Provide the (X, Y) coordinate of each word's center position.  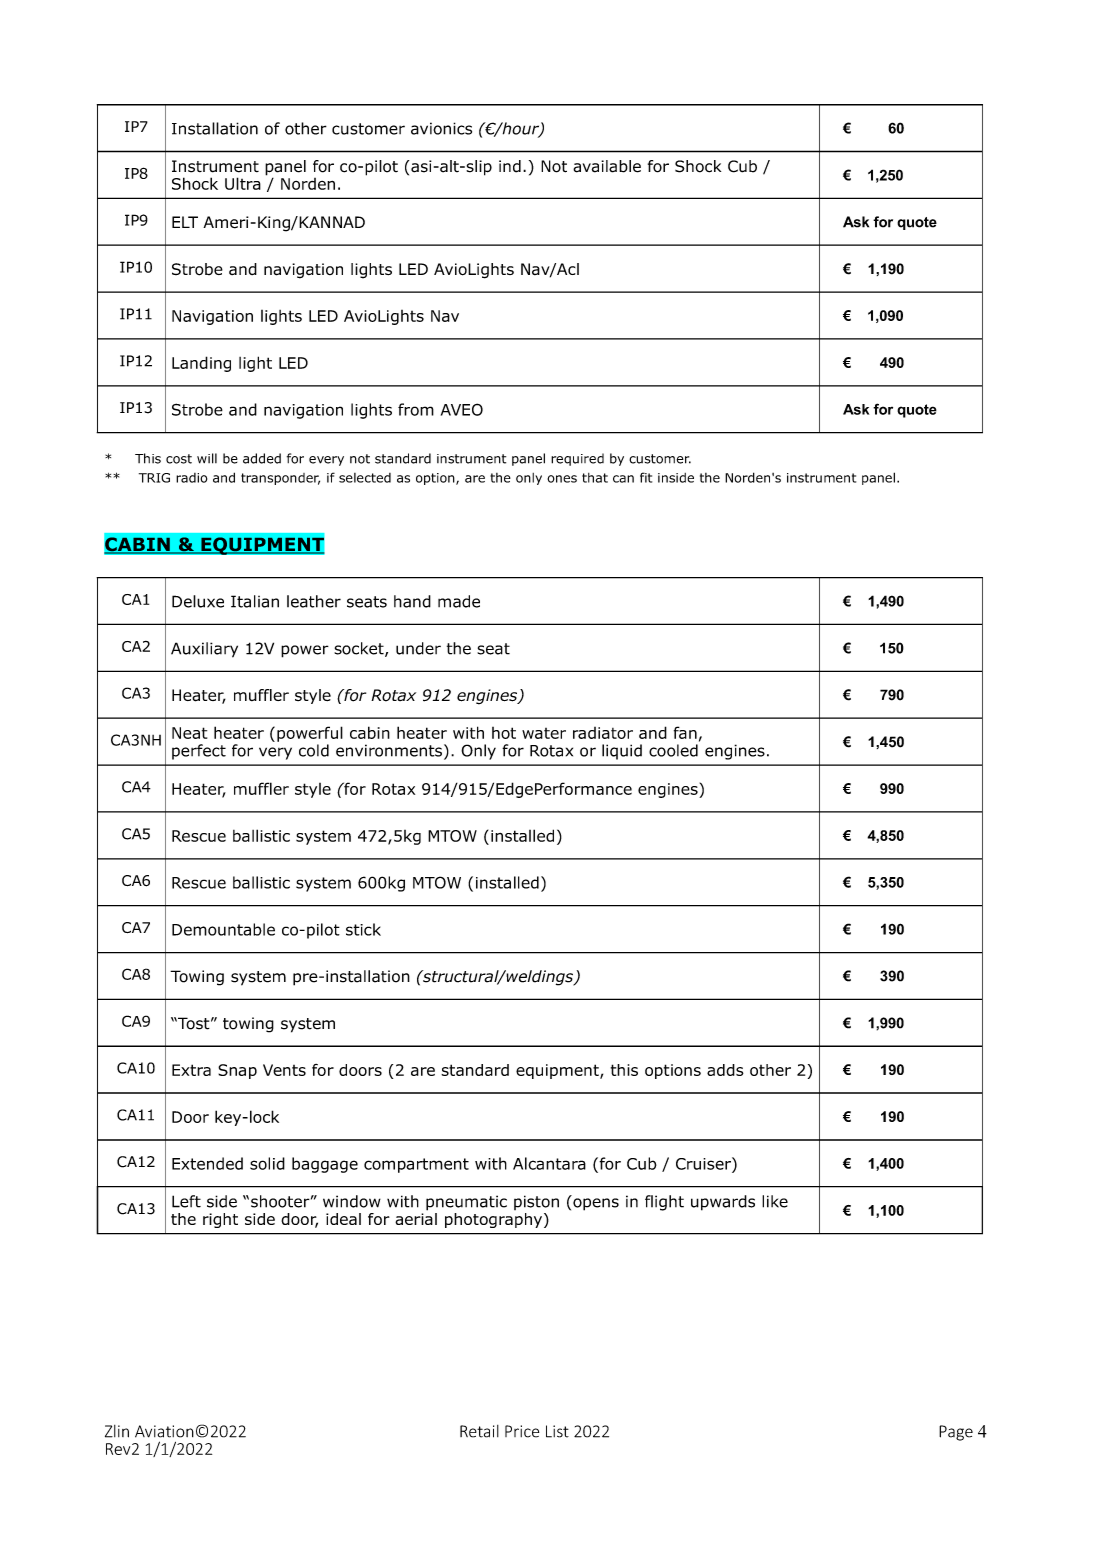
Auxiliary (204, 650)
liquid (622, 752)
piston (536, 1202)
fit (646, 477)
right (220, 1220)
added (262, 458)
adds (725, 1070)
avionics (441, 128)
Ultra (243, 183)
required (577, 459)
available (607, 166)
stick (363, 929)
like (775, 1201)
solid (267, 1163)
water (544, 733)
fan (685, 732)
